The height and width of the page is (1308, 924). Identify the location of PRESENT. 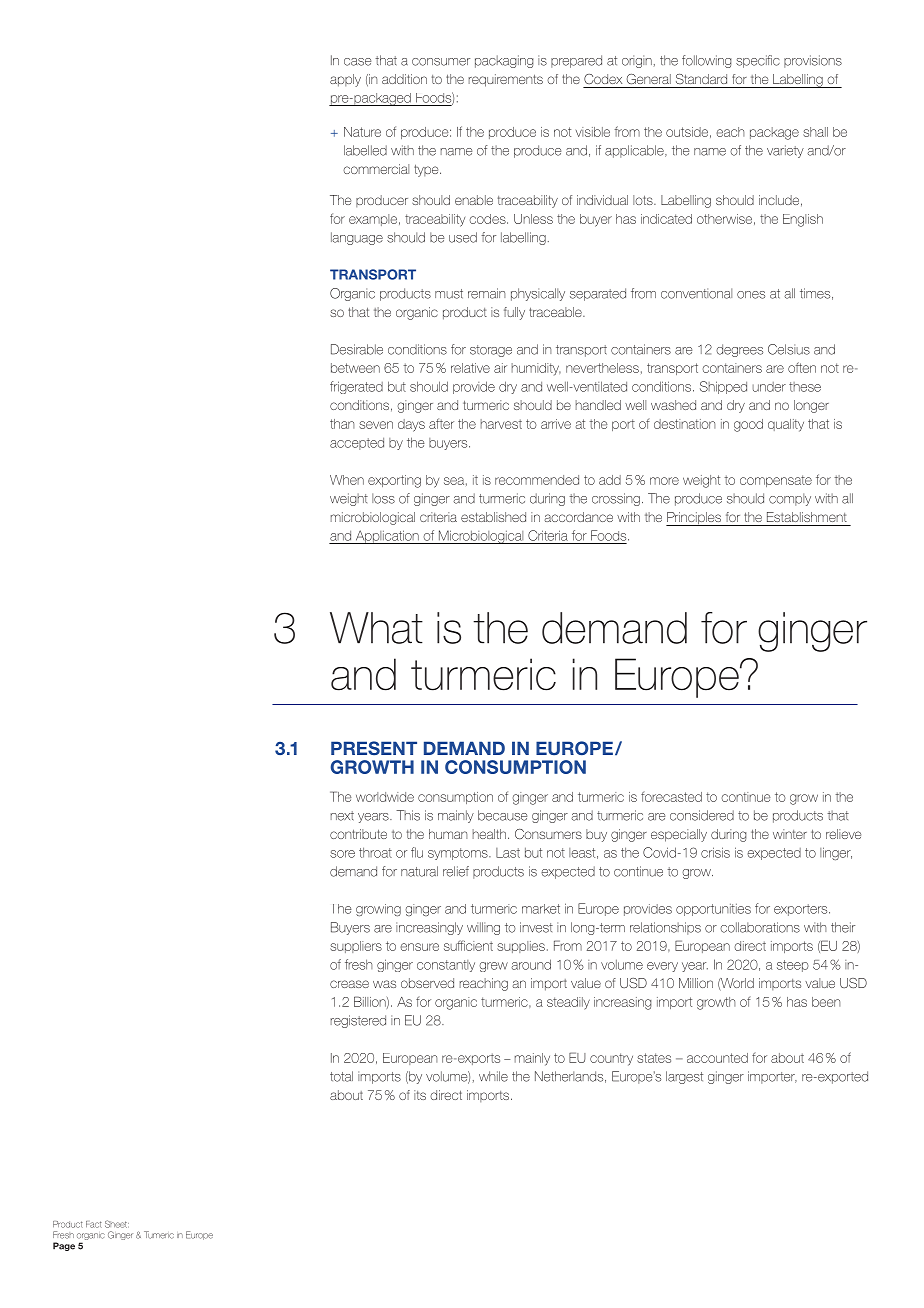
(374, 748).
